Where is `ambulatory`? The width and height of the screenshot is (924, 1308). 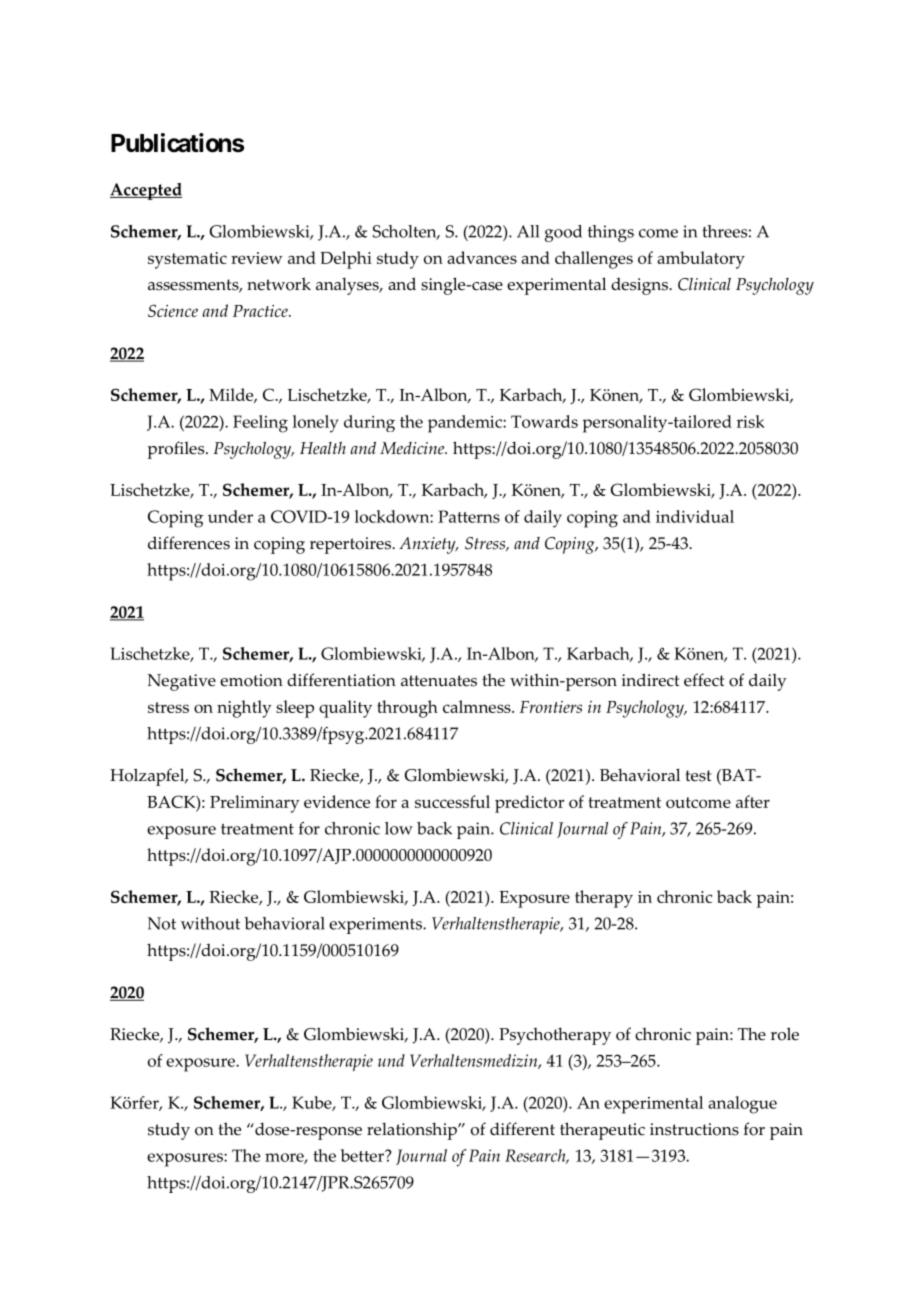 ambulatory is located at coordinates (701, 260).
